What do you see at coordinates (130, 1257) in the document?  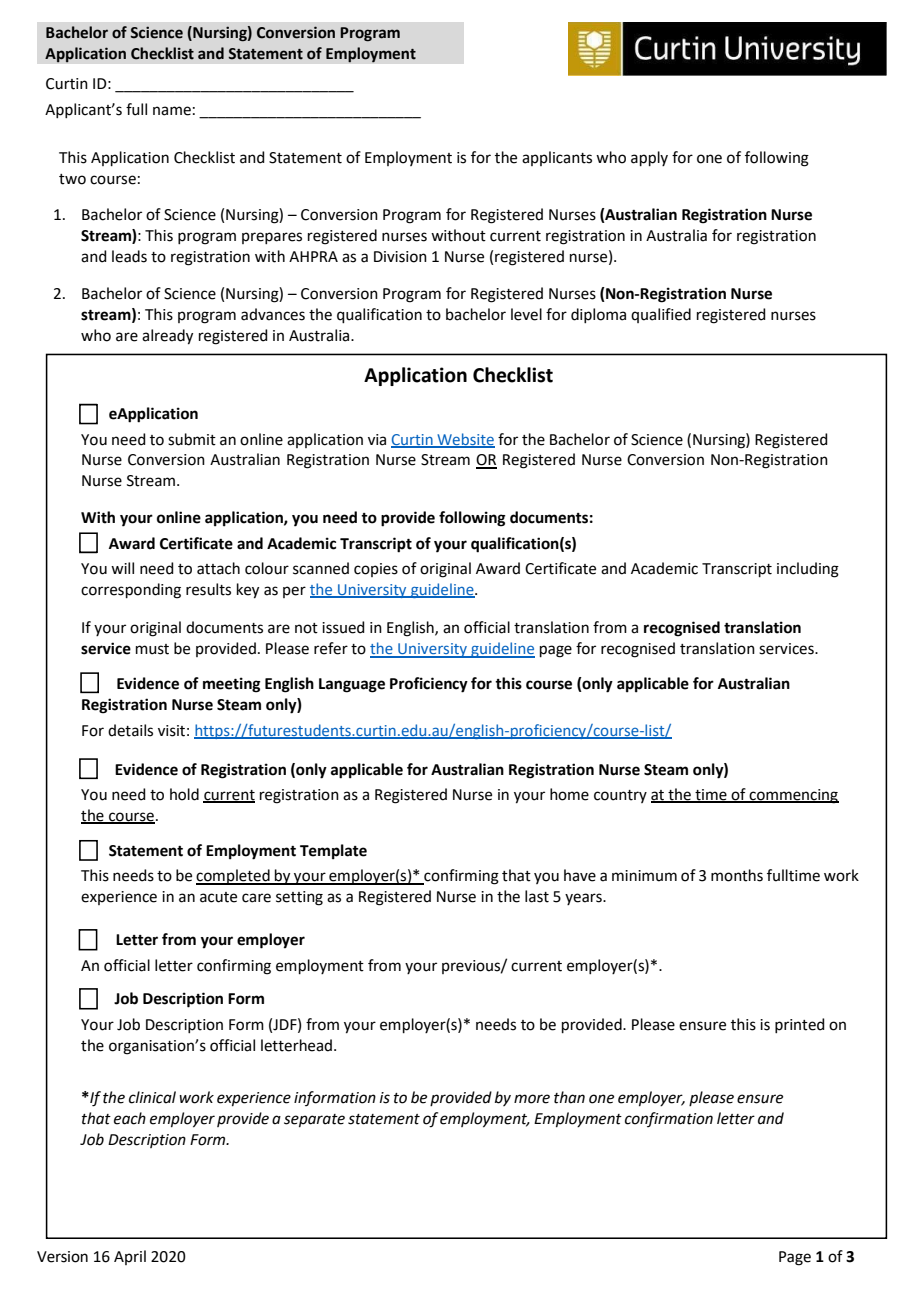 I see `April` at bounding box center [130, 1257].
